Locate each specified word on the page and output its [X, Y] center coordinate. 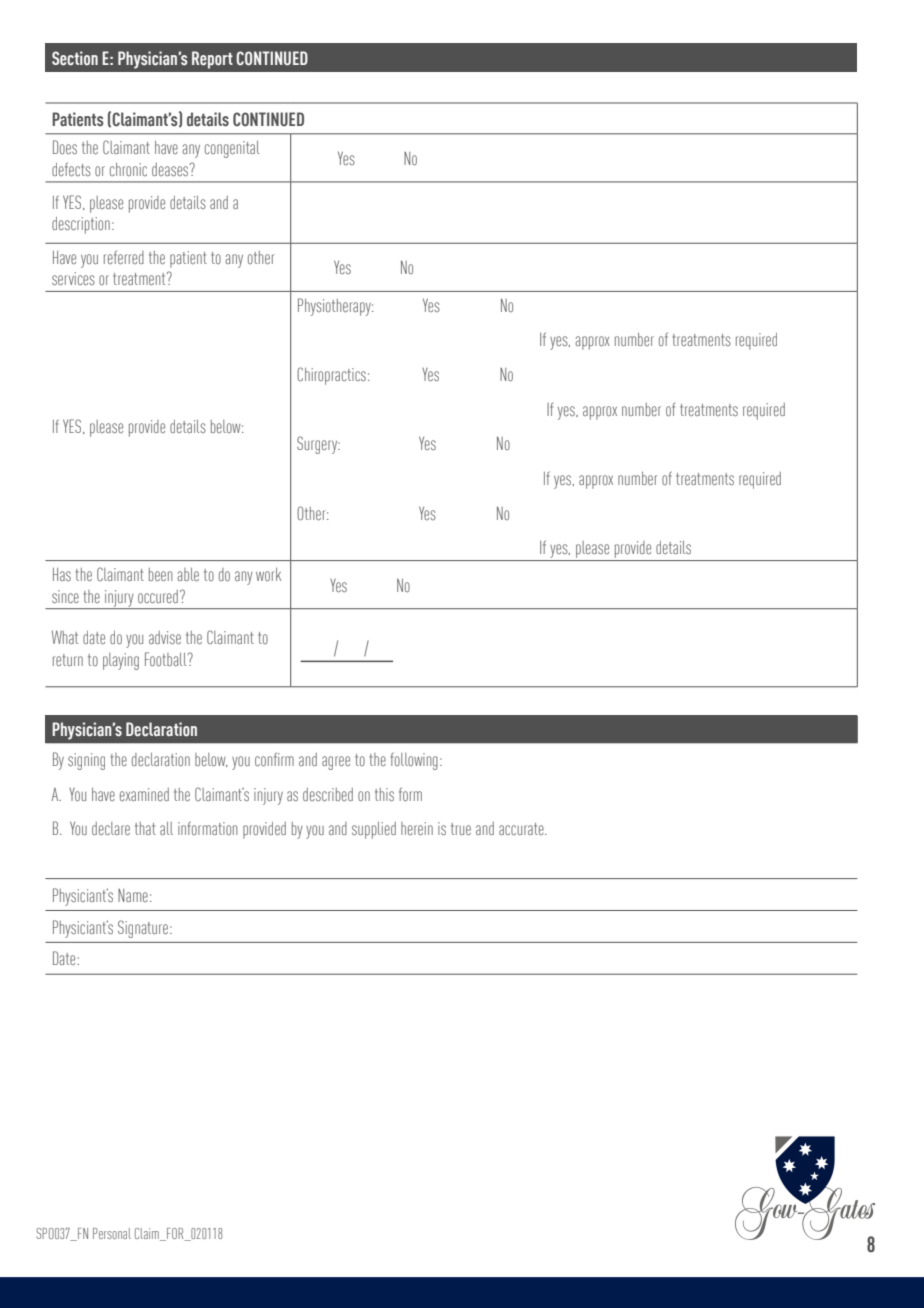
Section [75, 58]
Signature [143, 929]
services [73, 279]
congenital [232, 149]
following [414, 761]
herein [417, 828]
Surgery [318, 445]
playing [121, 661]
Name [133, 895]
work [268, 575]
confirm [274, 759]
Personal [112, 1233]
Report [212, 60]
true [461, 829]
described [328, 795]
